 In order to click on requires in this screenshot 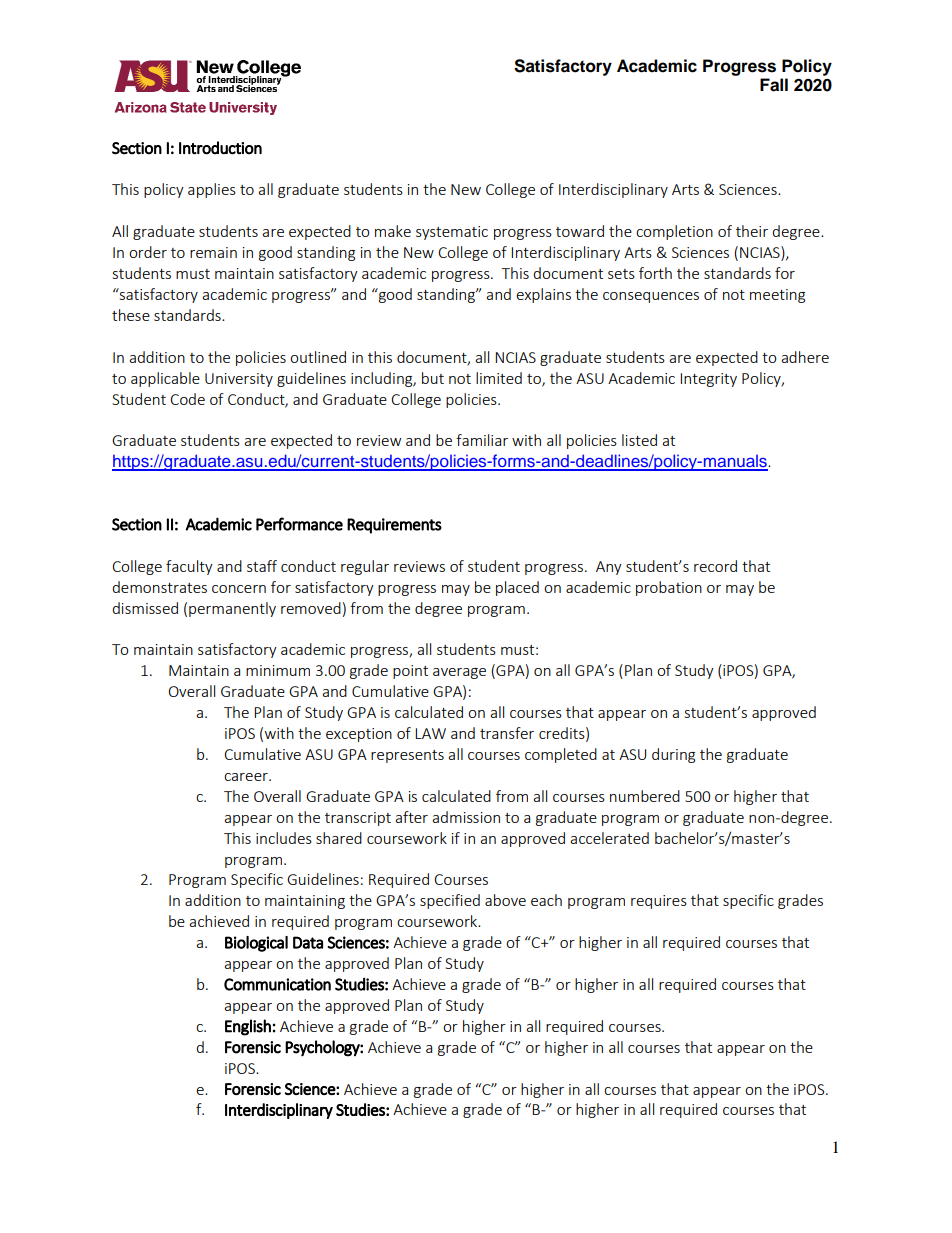, I will do `click(659, 902)`.
